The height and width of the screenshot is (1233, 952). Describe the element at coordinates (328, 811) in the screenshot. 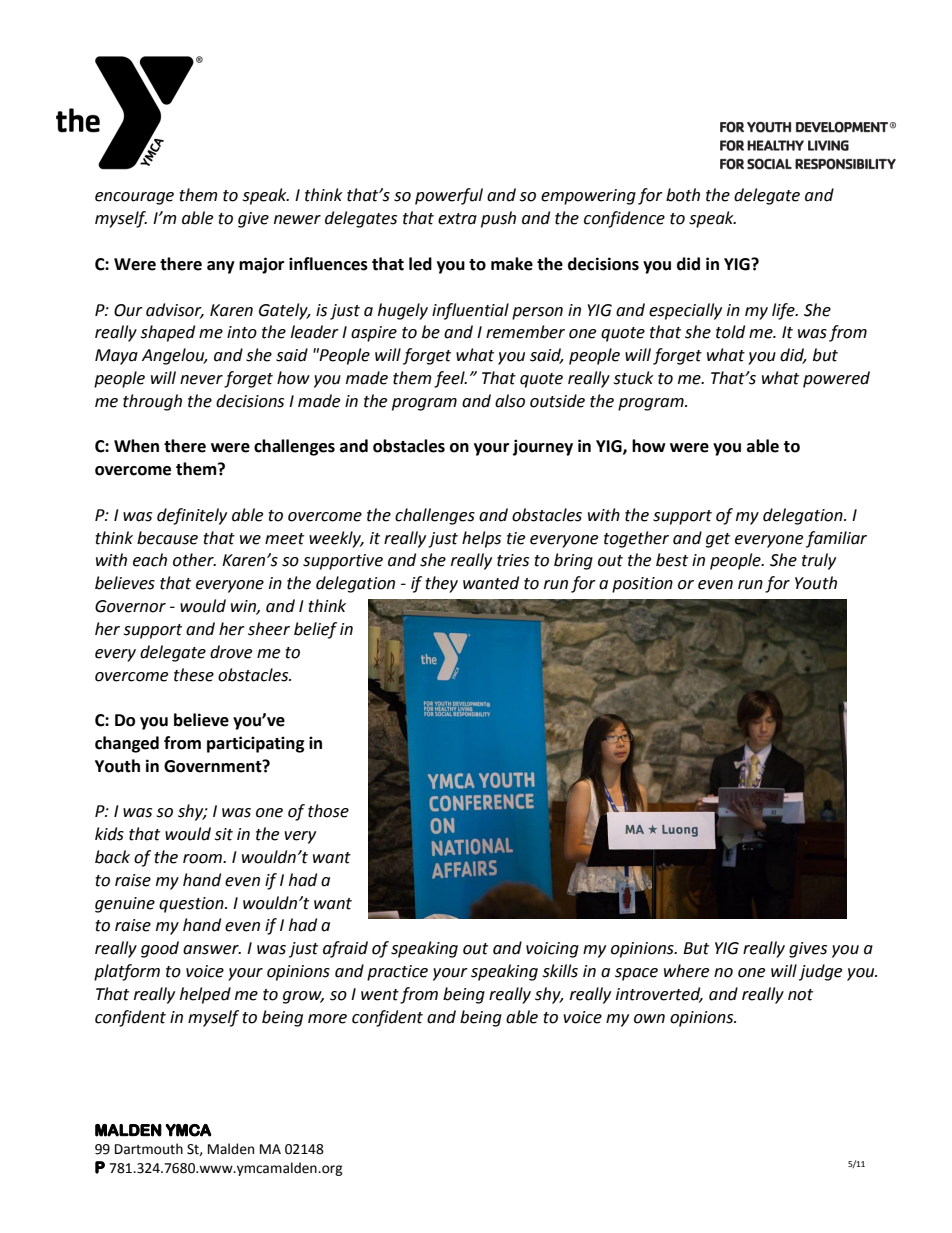

I see `those` at that location.
